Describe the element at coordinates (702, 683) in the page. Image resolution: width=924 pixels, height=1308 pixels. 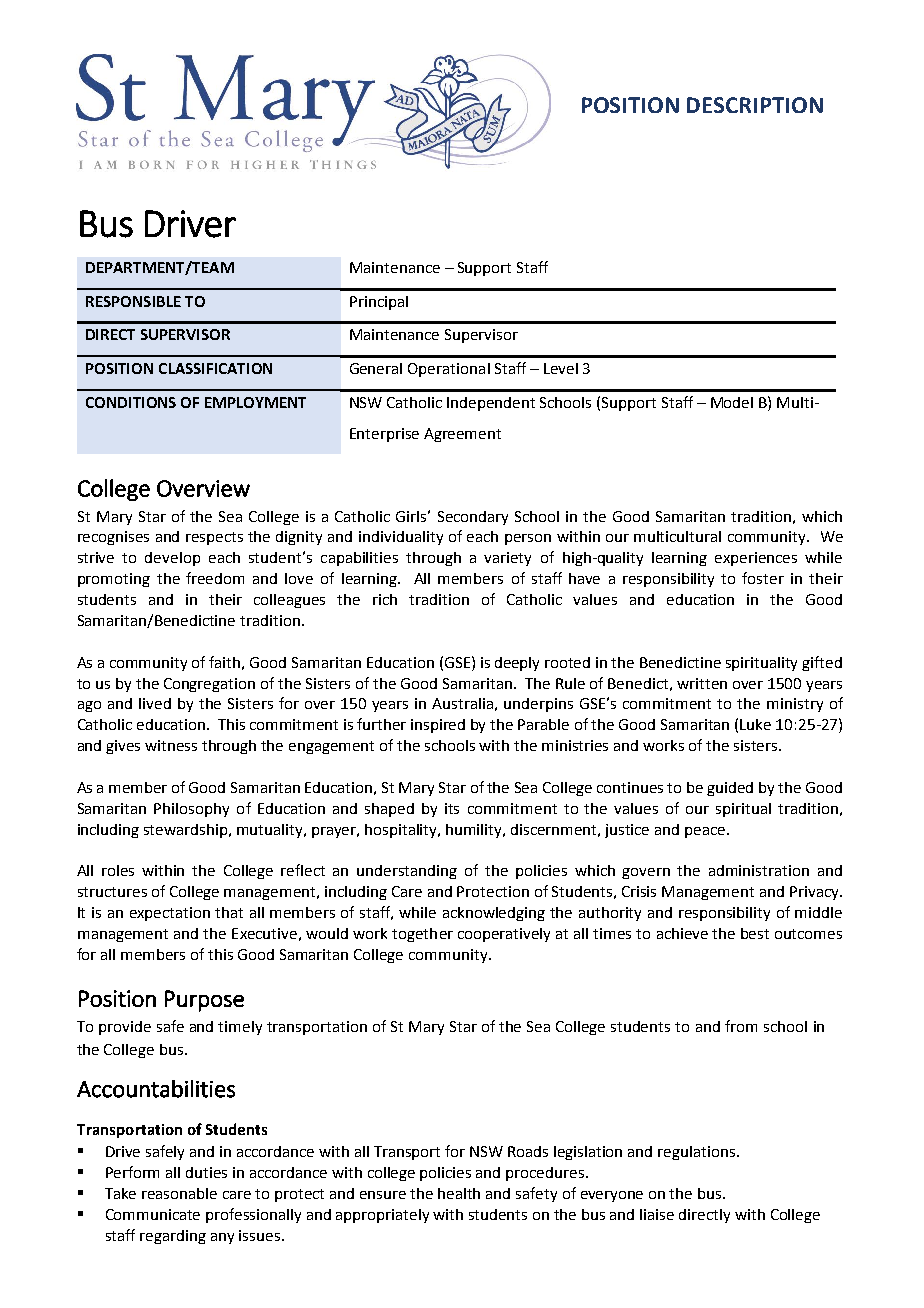
I see `written` at that location.
